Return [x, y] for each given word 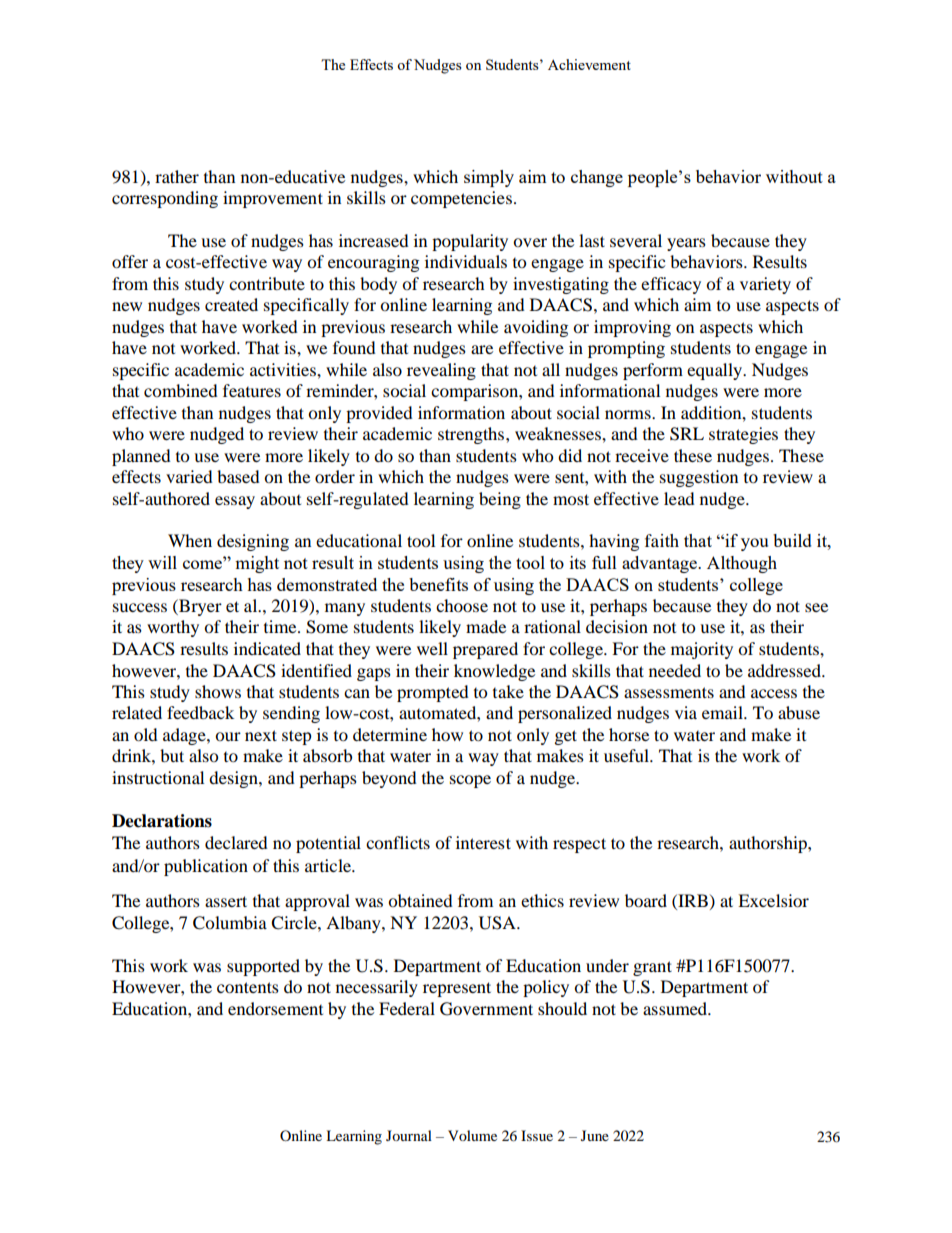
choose [462, 605]
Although [742, 564]
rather [177, 176]
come [204, 563]
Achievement [589, 64]
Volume [472, 1135]
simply [489, 178]
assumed [676, 1008]
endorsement [275, 1008]
